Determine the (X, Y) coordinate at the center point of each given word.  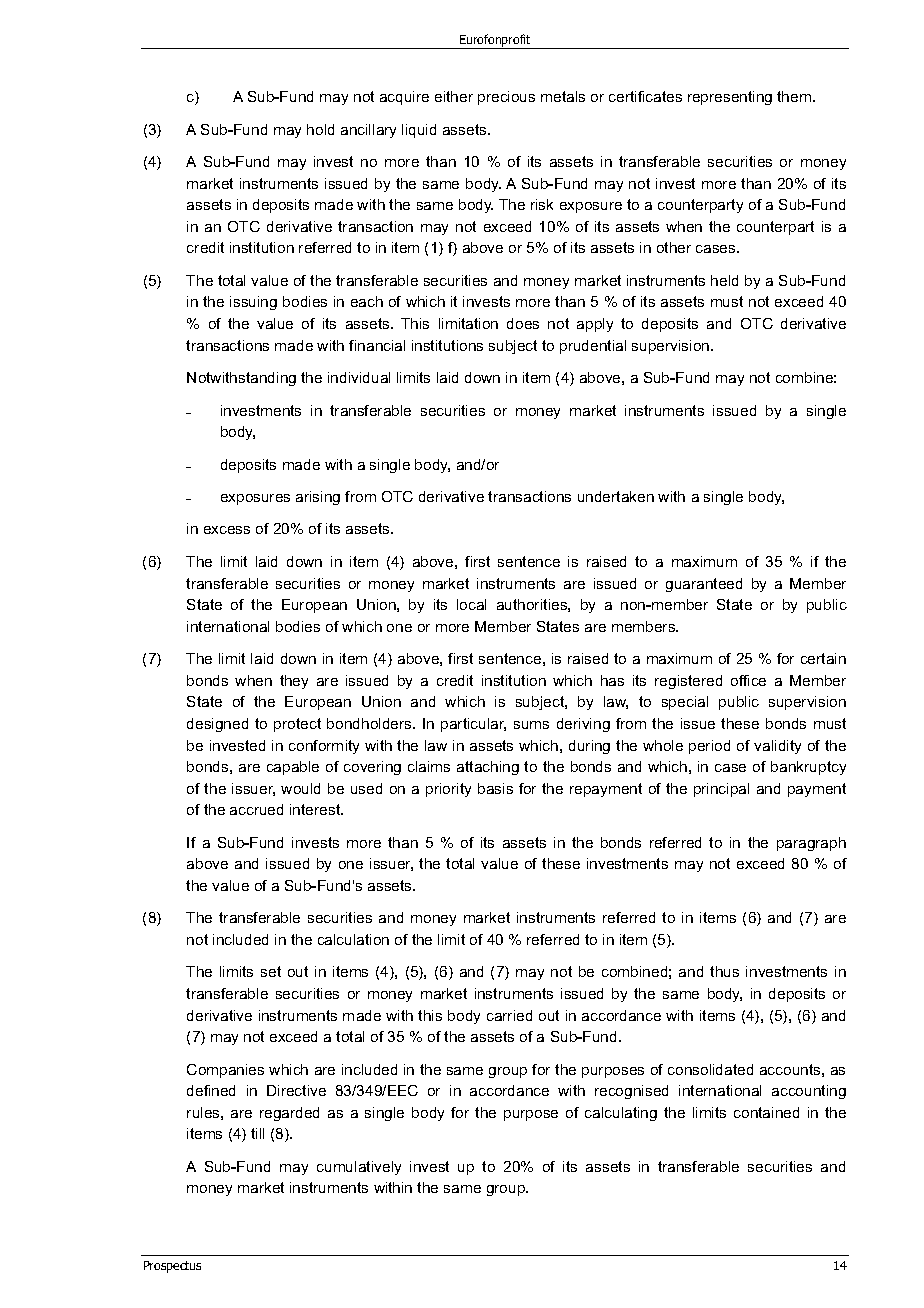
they (294, 682)
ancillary (368, 131)
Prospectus (172, 1267)
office (748, 680)
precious (506, 98)
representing (730, 98)
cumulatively (359, 1168)
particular (473, 725)
